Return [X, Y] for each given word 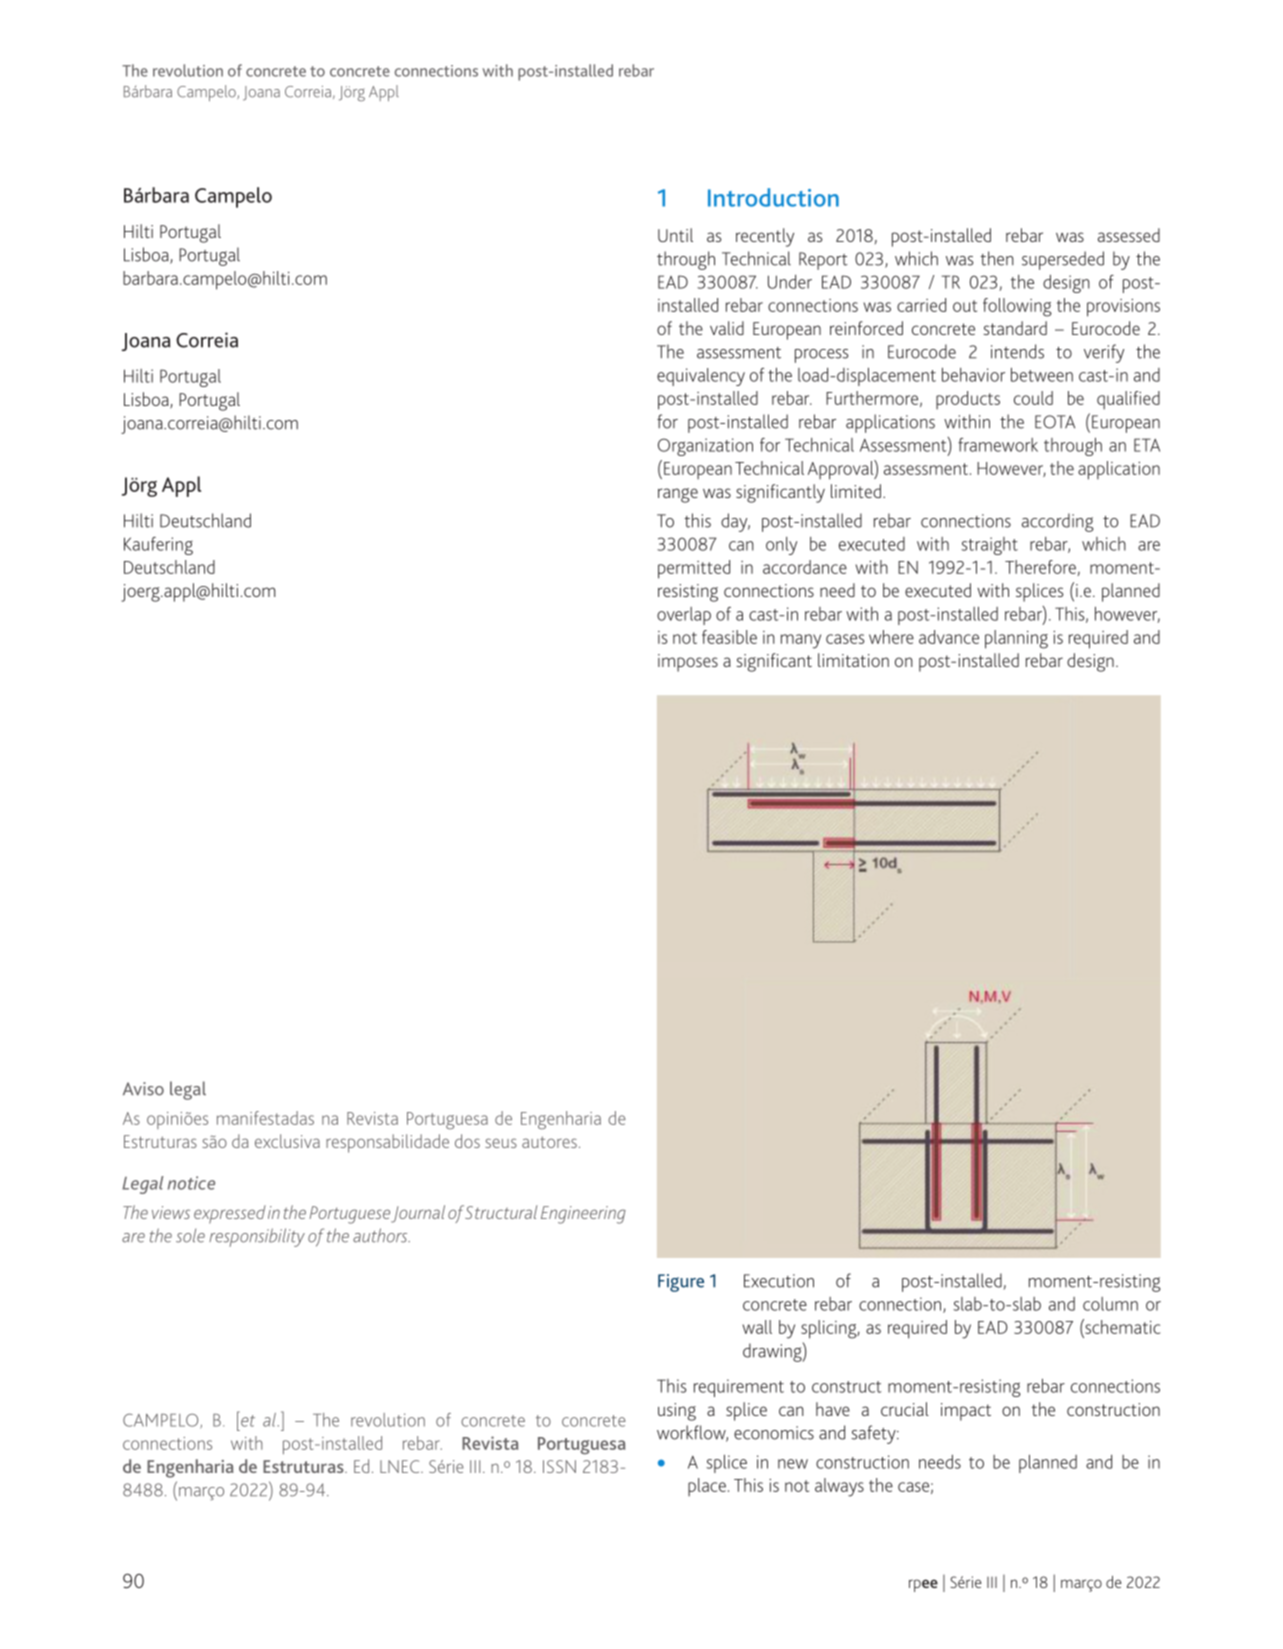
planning [1016, 639]
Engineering [583, 1215]
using [677, 1412]
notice [191, 1183]
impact [966, 1412]
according [1057, 522]
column [1110, 1304]
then [997, 258]
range [678, 495]
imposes [688, 663]
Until [675, 235]
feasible [729, 637]
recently [765, 237]
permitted [694, 569]
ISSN [559, 1466]
